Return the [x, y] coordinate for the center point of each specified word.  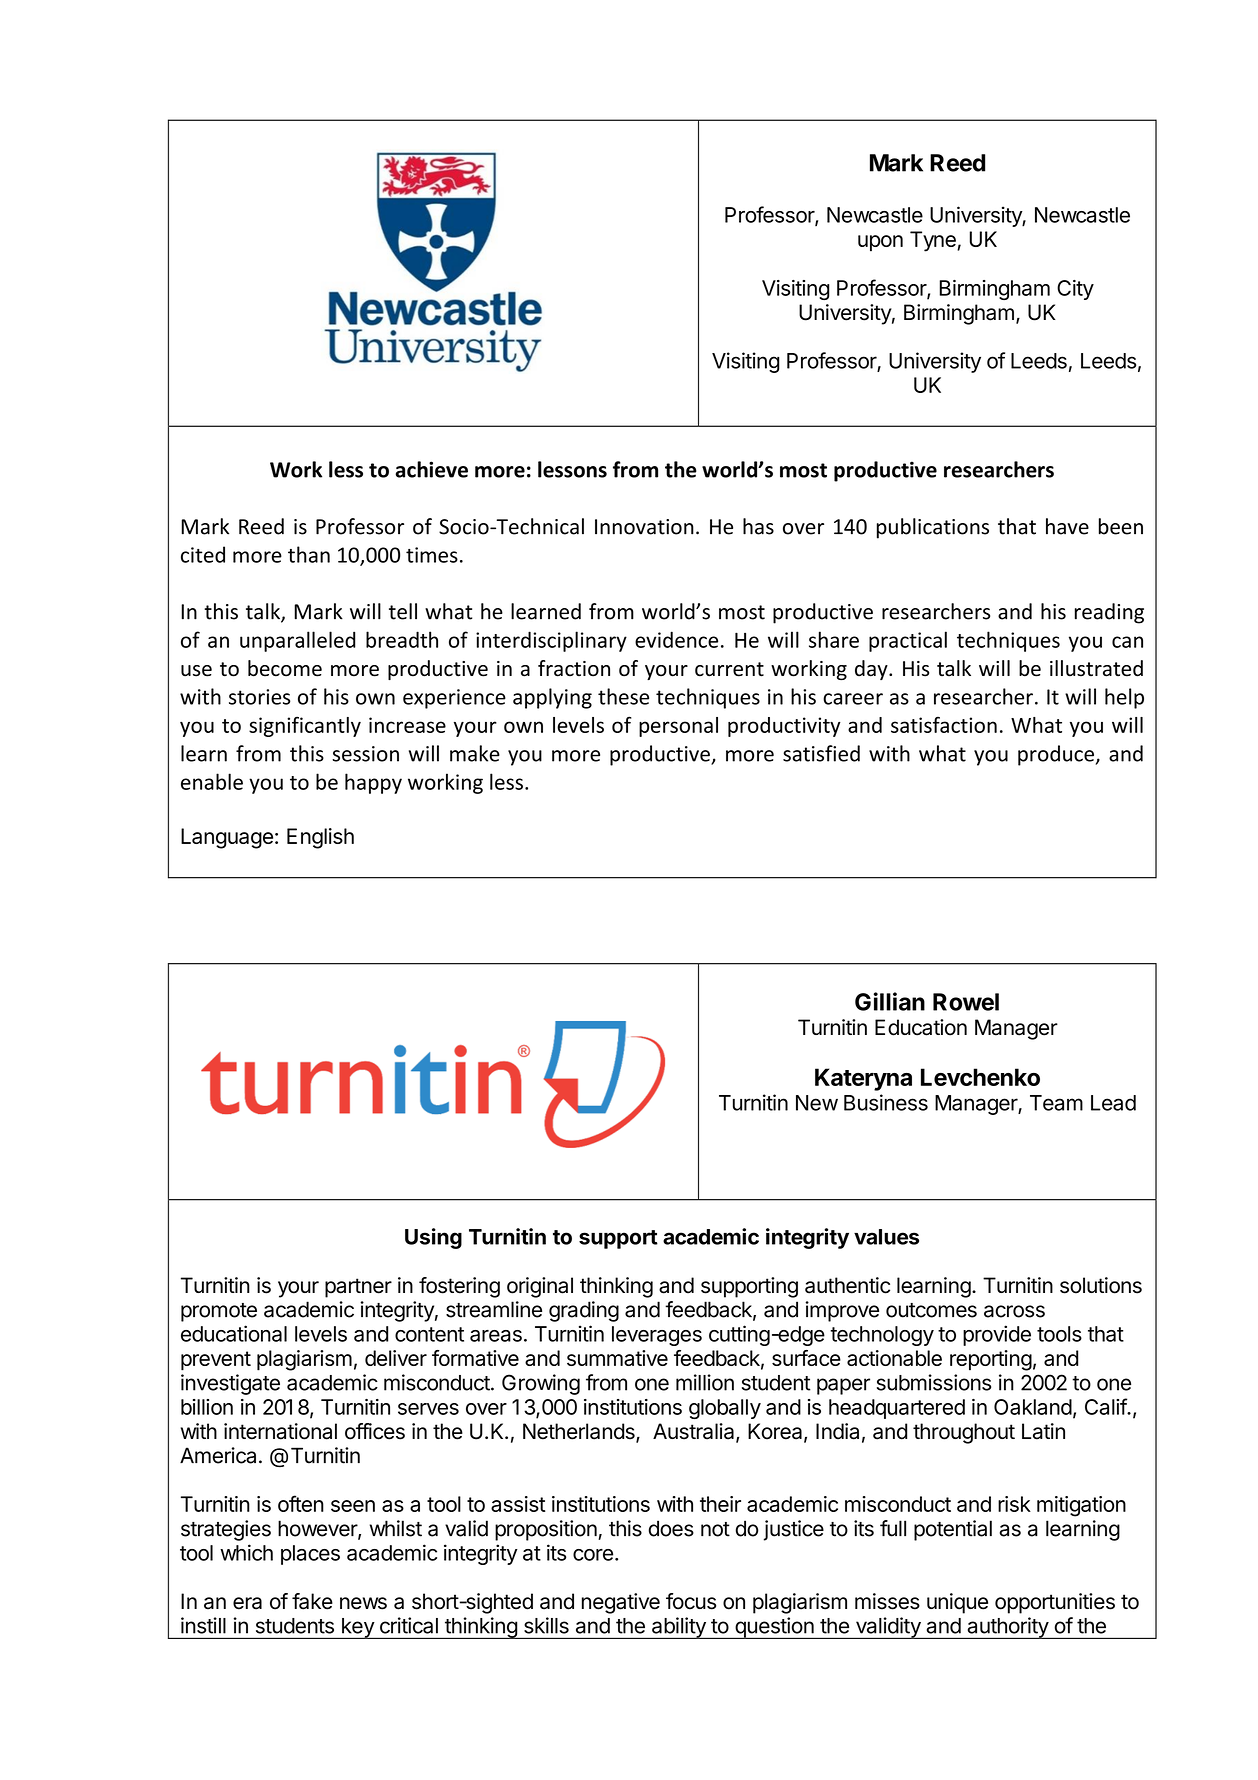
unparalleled [297, 641]
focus [691, 1601]
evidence [676, 639]
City [1075, 290]
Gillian [890, 1001]
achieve [431, 469]
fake [312, 1601]
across [1014, 1311]
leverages [657, 1336]
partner [358, 1288]
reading [1109, 613]
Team [1056, 1103]
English [320, 838]
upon [880, 243]
